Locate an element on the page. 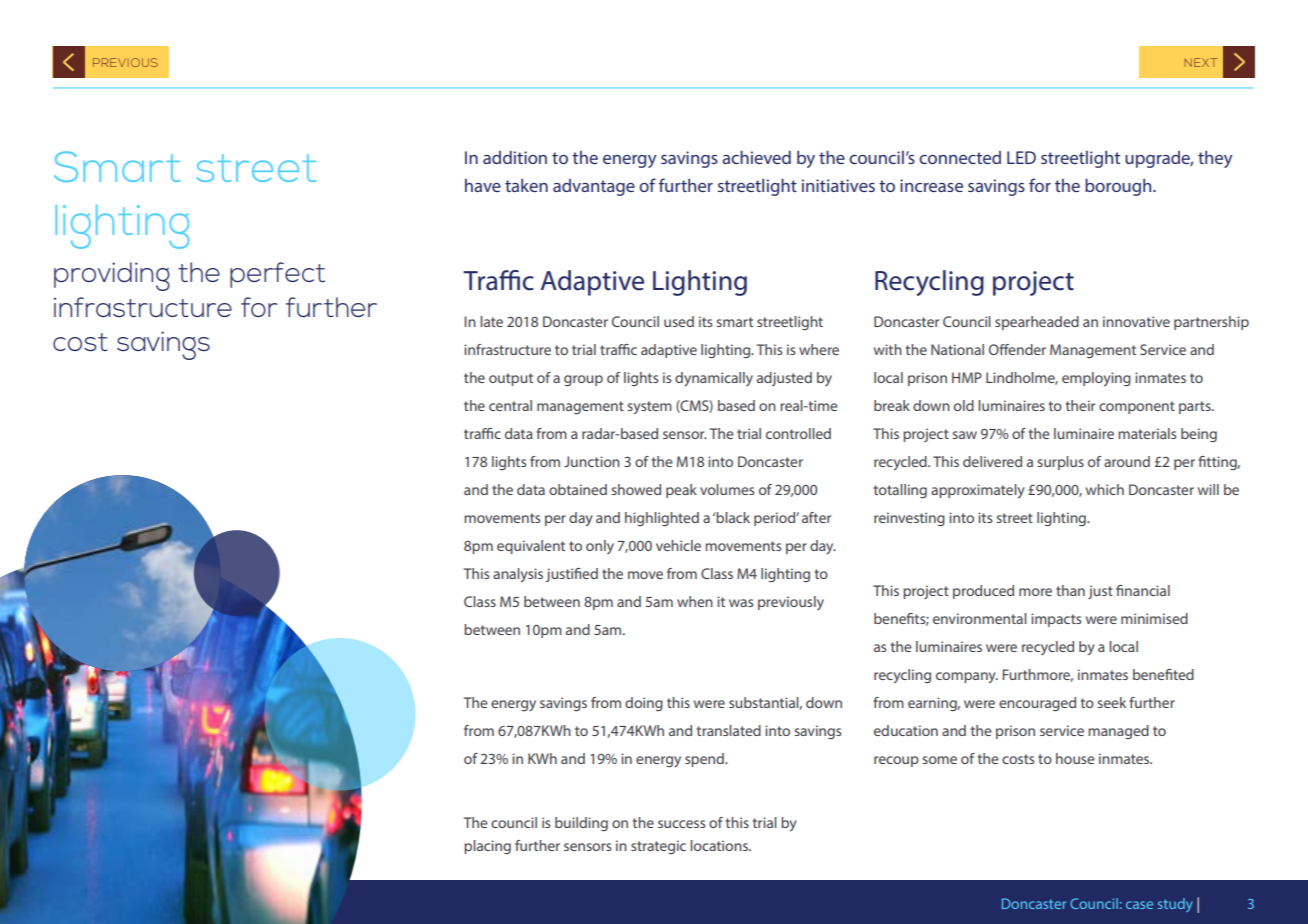 This page has height=924, width=1308. advantage is located at coordinates (594, 187).
